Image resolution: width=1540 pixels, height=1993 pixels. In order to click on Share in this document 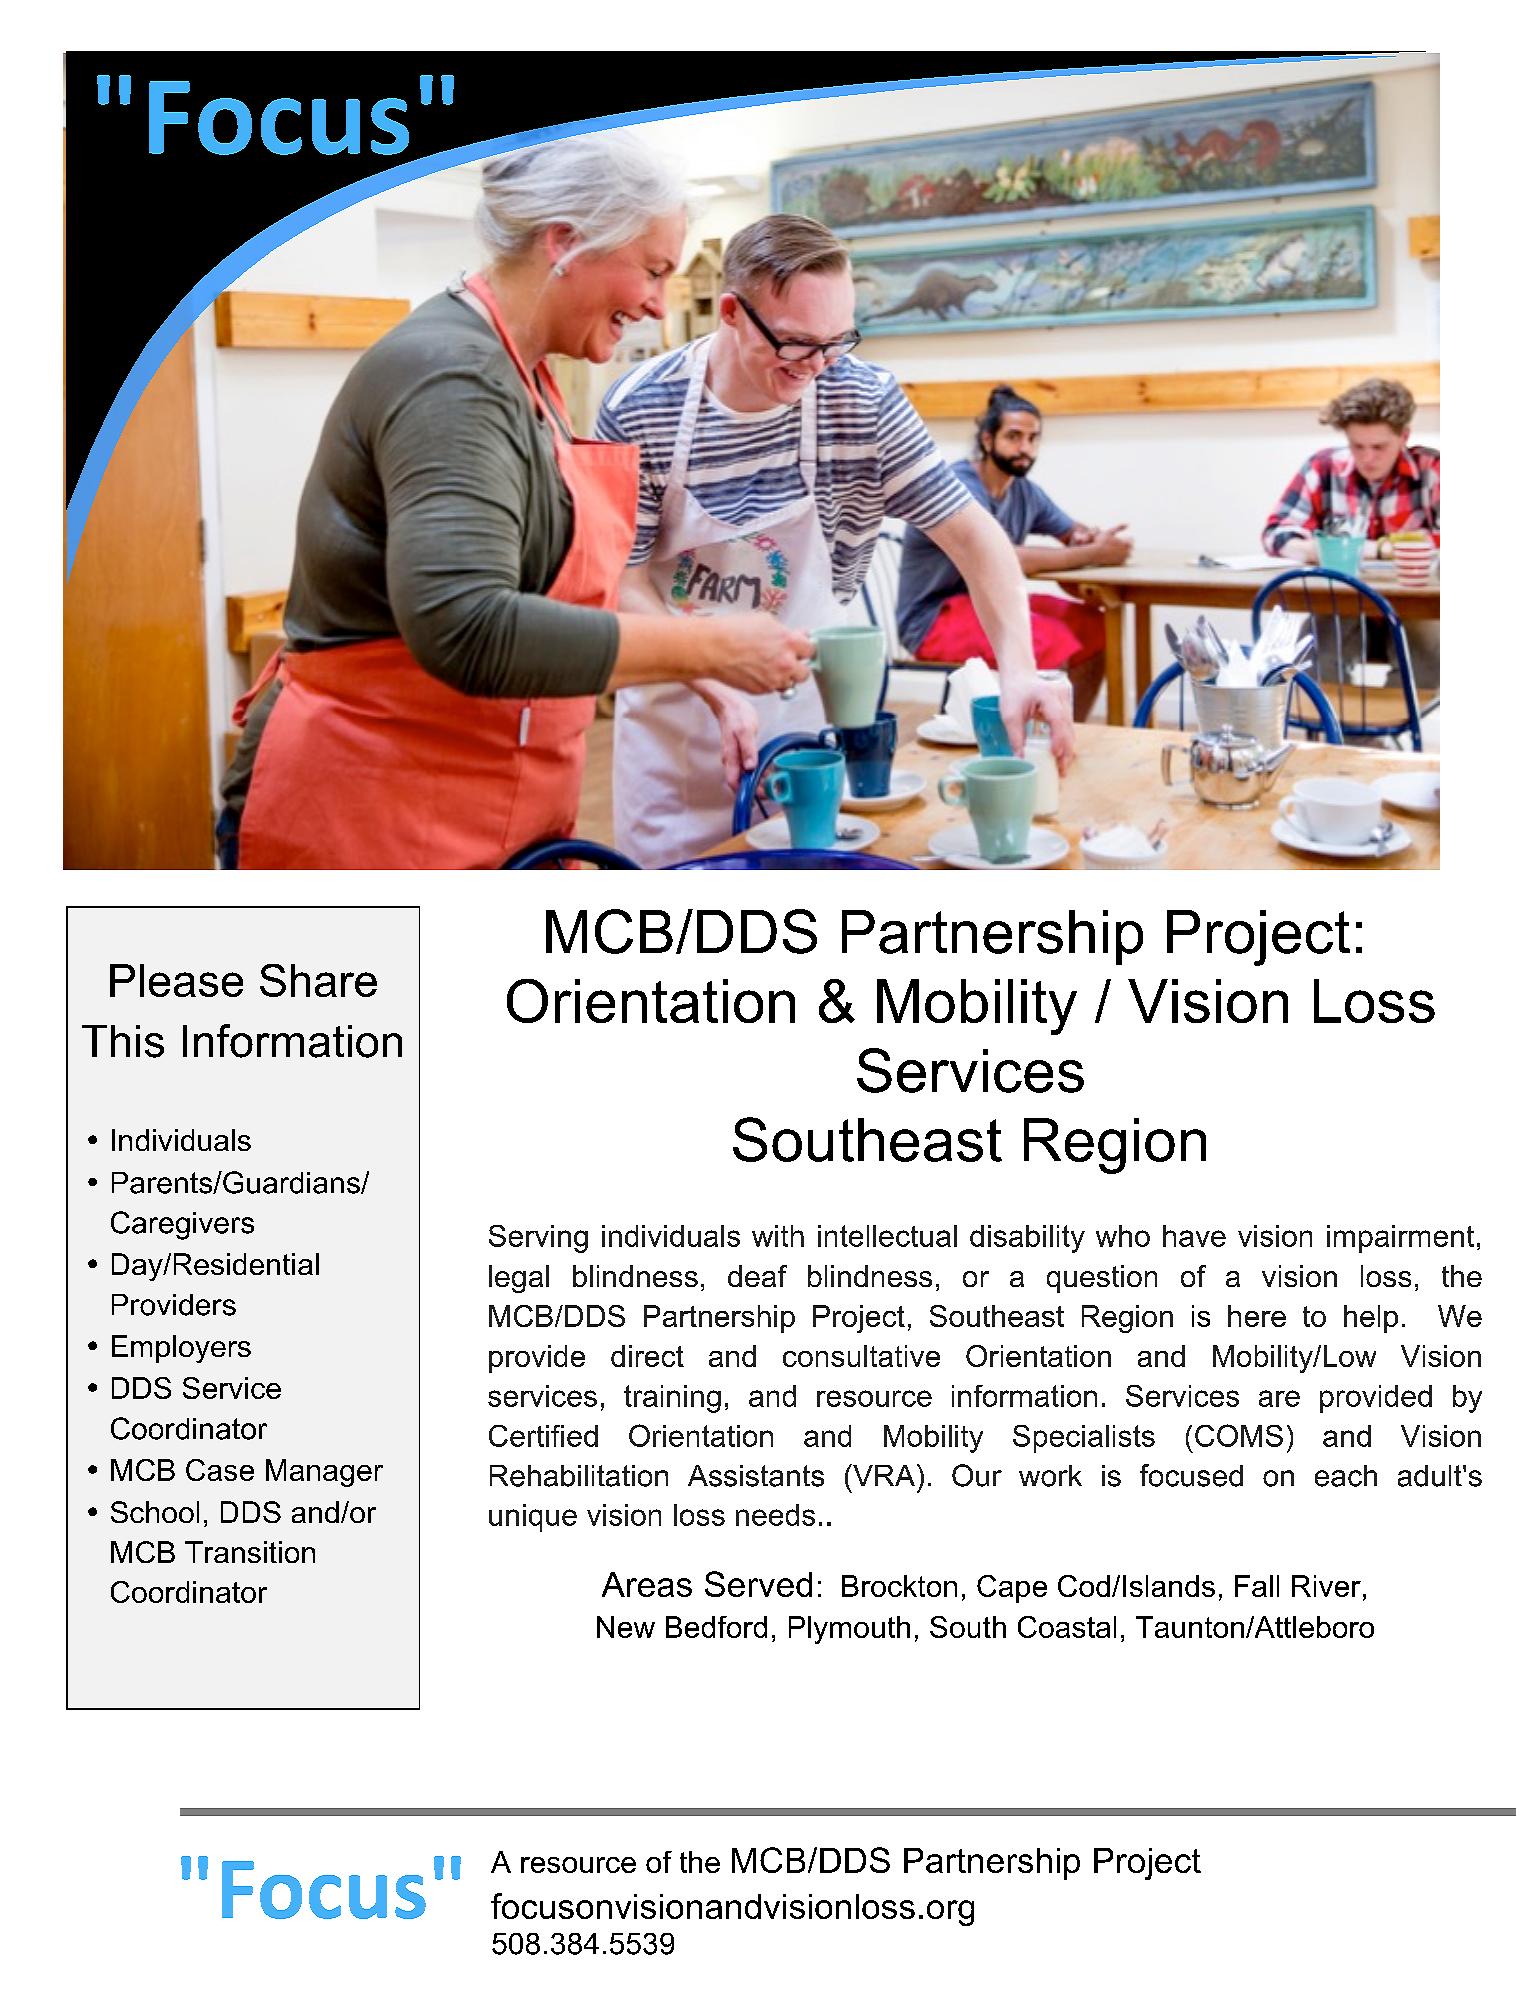, I will do `click(318, 980)`.
